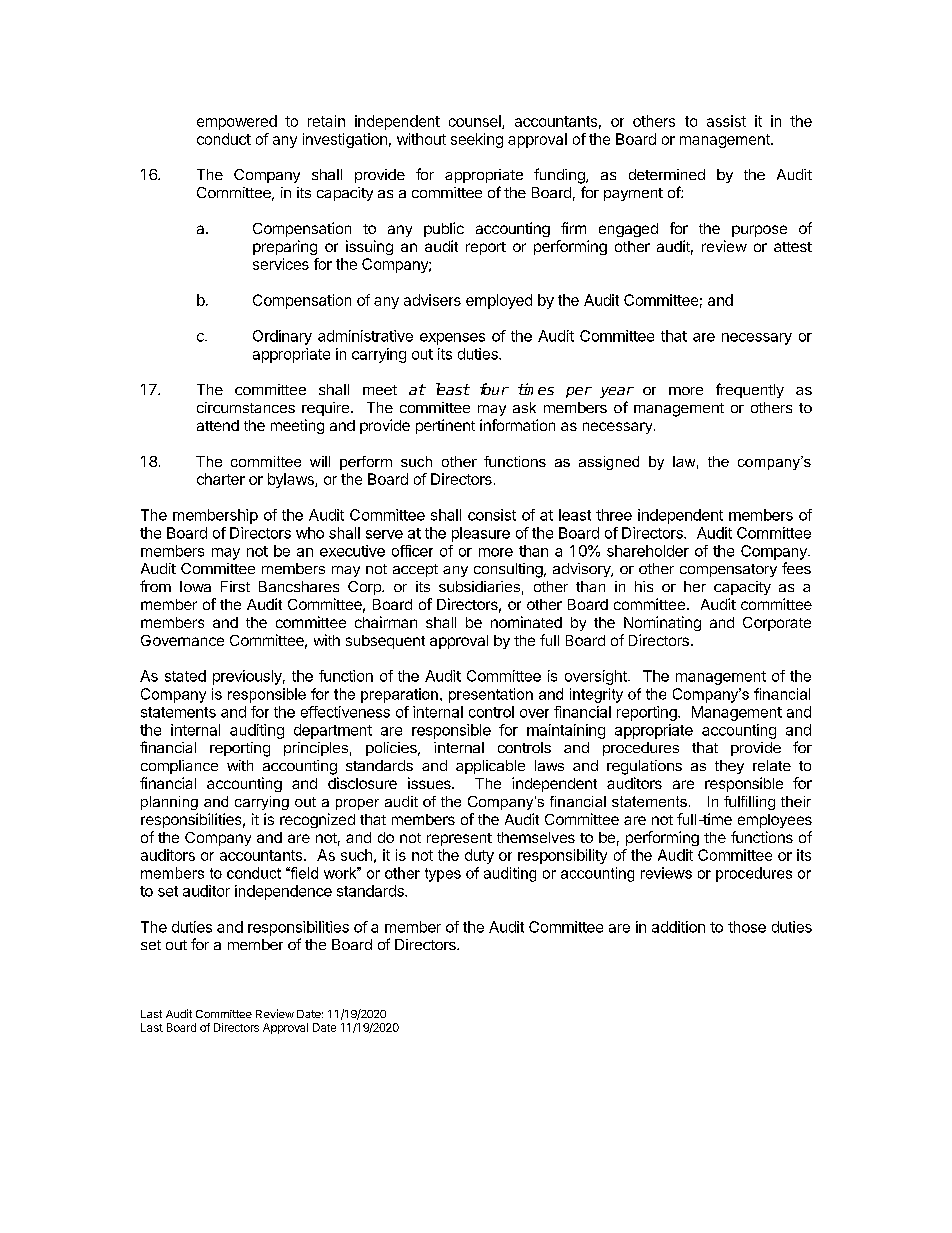  Describe the element at coordinates (237, 122) in the screenshot. I see `empowered` at that location.
